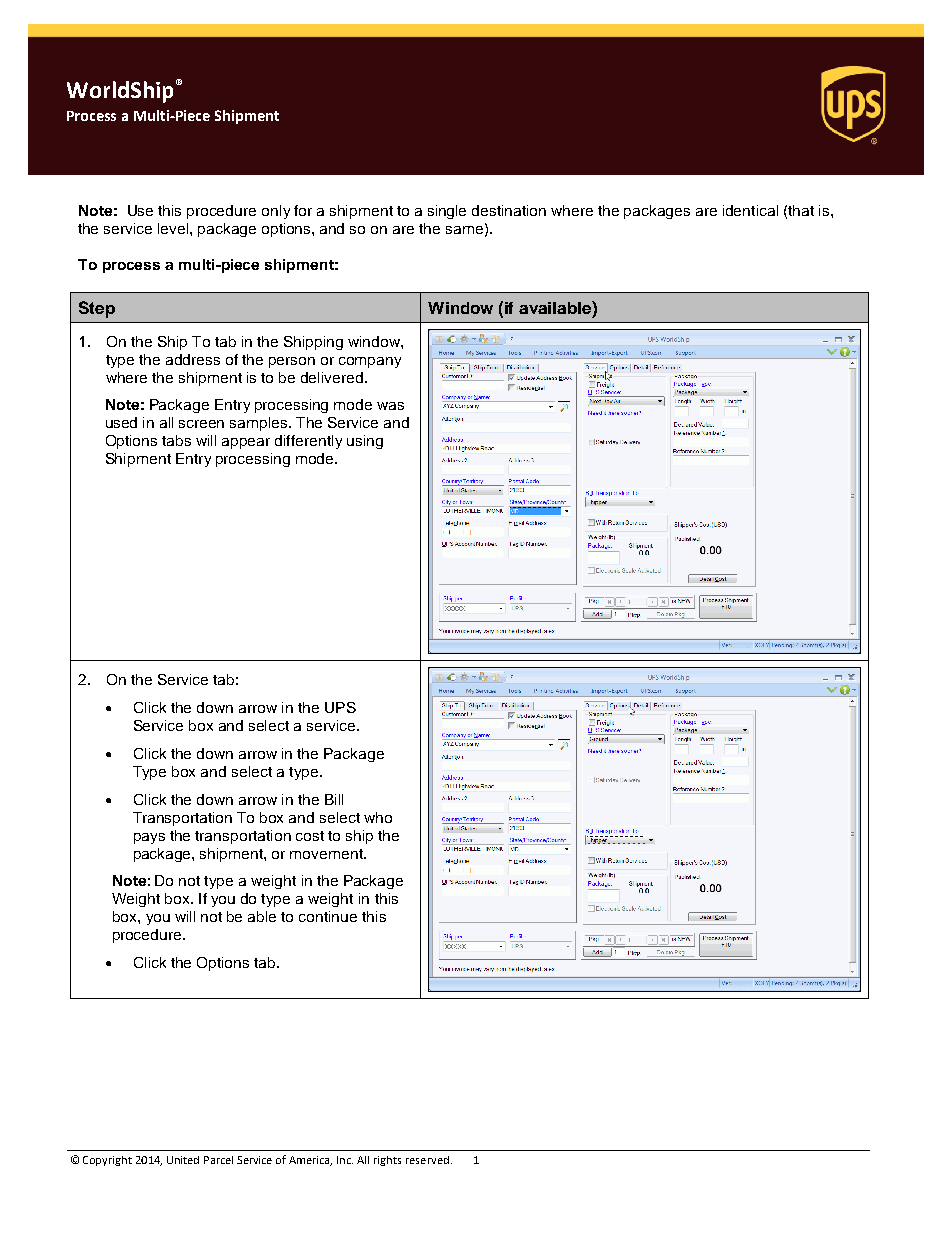  What do you see at coordinates (750, 210) in the screenshot?
I see `identical` at bounding box center [750, 210].
